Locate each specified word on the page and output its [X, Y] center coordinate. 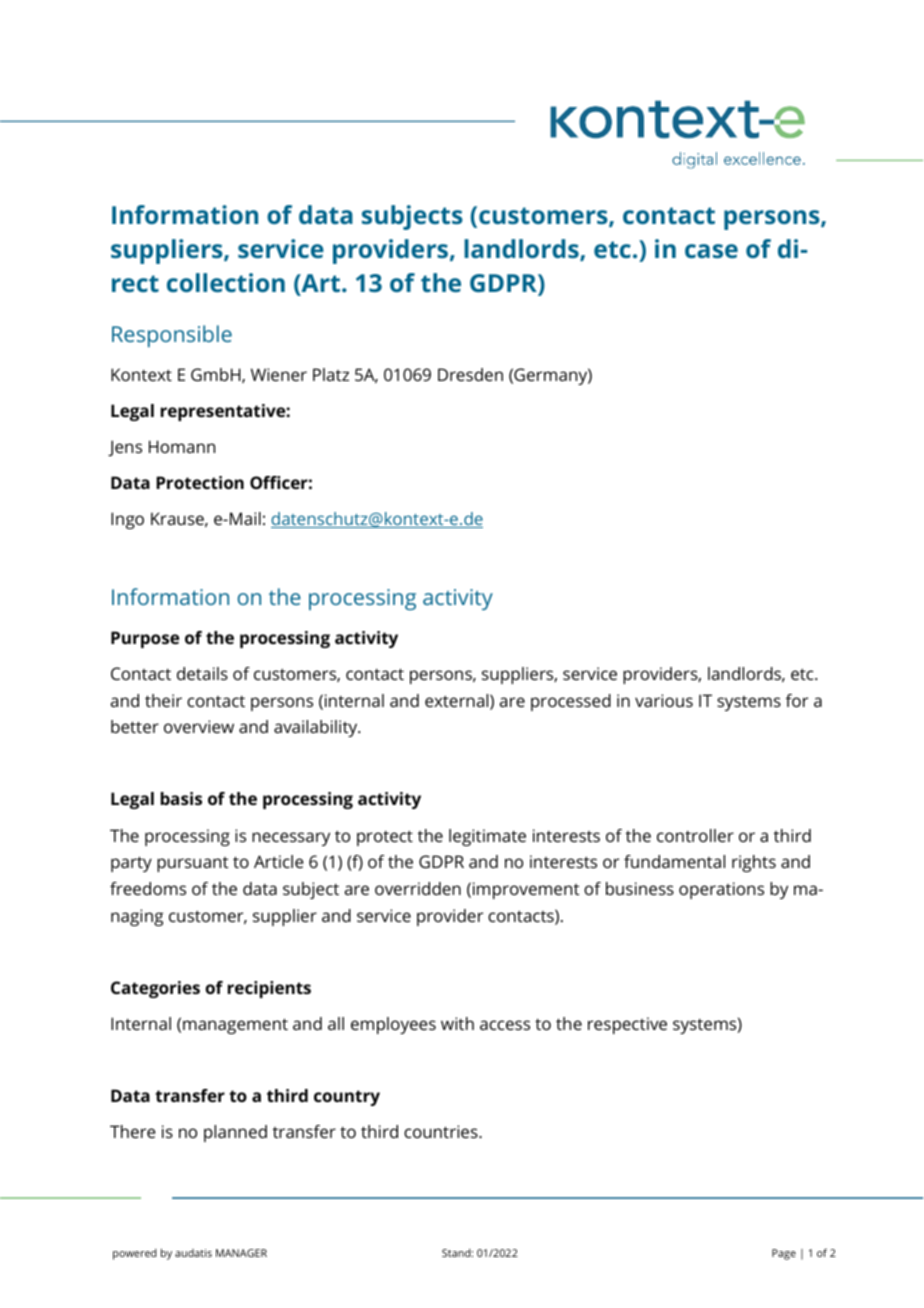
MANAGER [241, 1253]
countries [442, 1131]
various [664, 700]
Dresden [470, 374]
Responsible [172, 336]
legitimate [487, 837]
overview [199, 726]
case [711, 251]
